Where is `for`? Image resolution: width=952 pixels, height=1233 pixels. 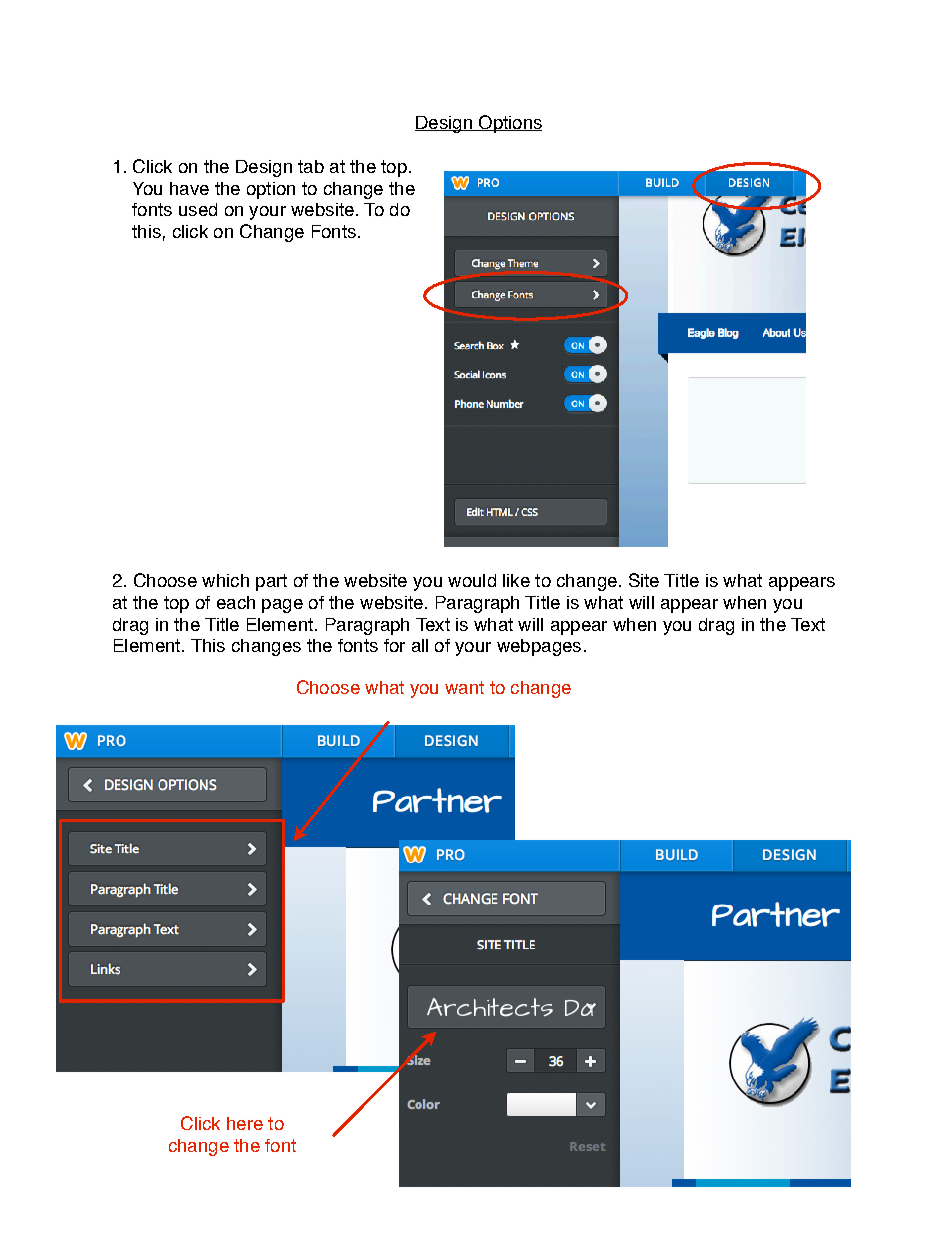 for is located at coordinates (394, 645).
